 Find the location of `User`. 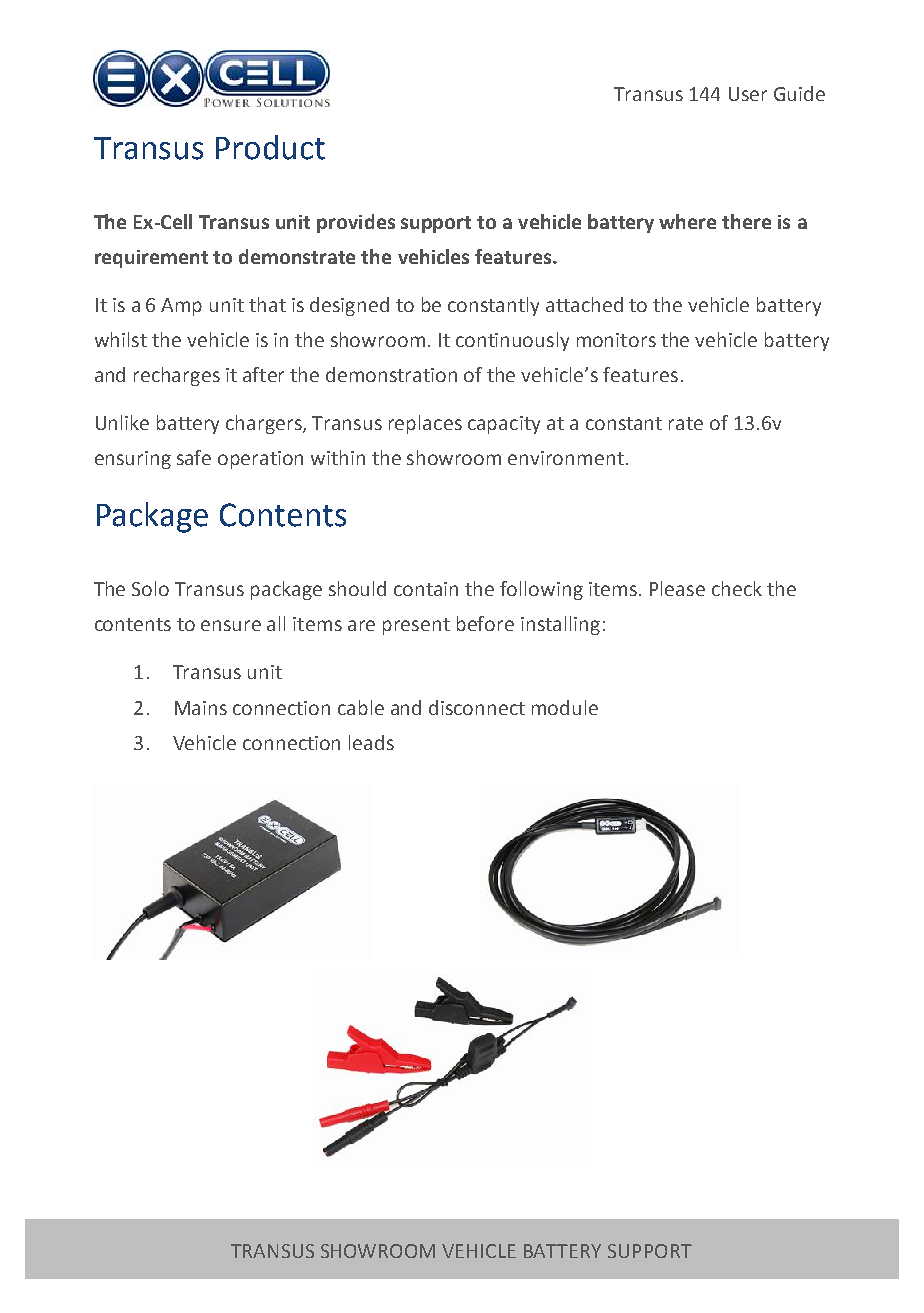

User is located at coordinates (748, 94).
